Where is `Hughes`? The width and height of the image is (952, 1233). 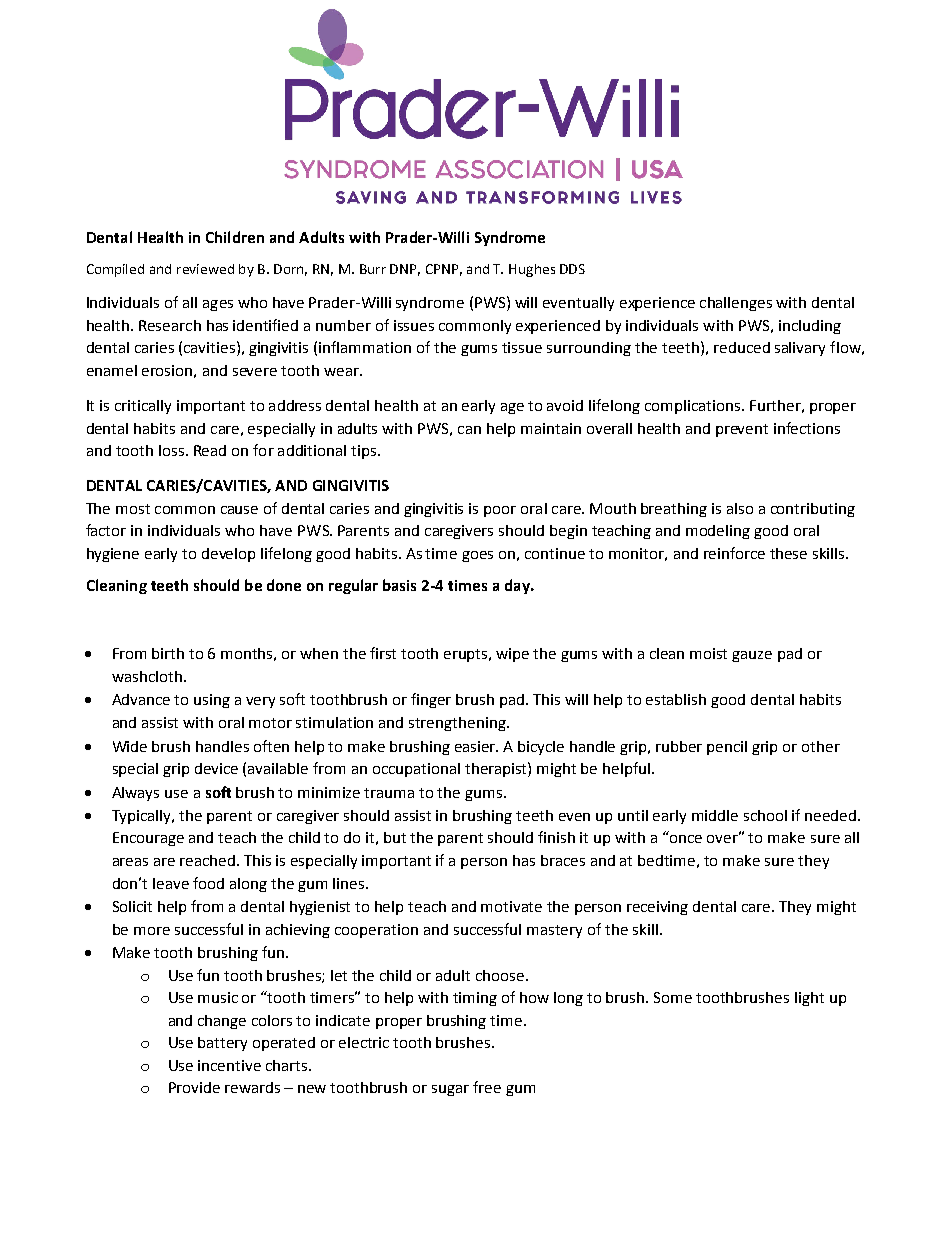 Hughes is located at coordinates (532, 270).
